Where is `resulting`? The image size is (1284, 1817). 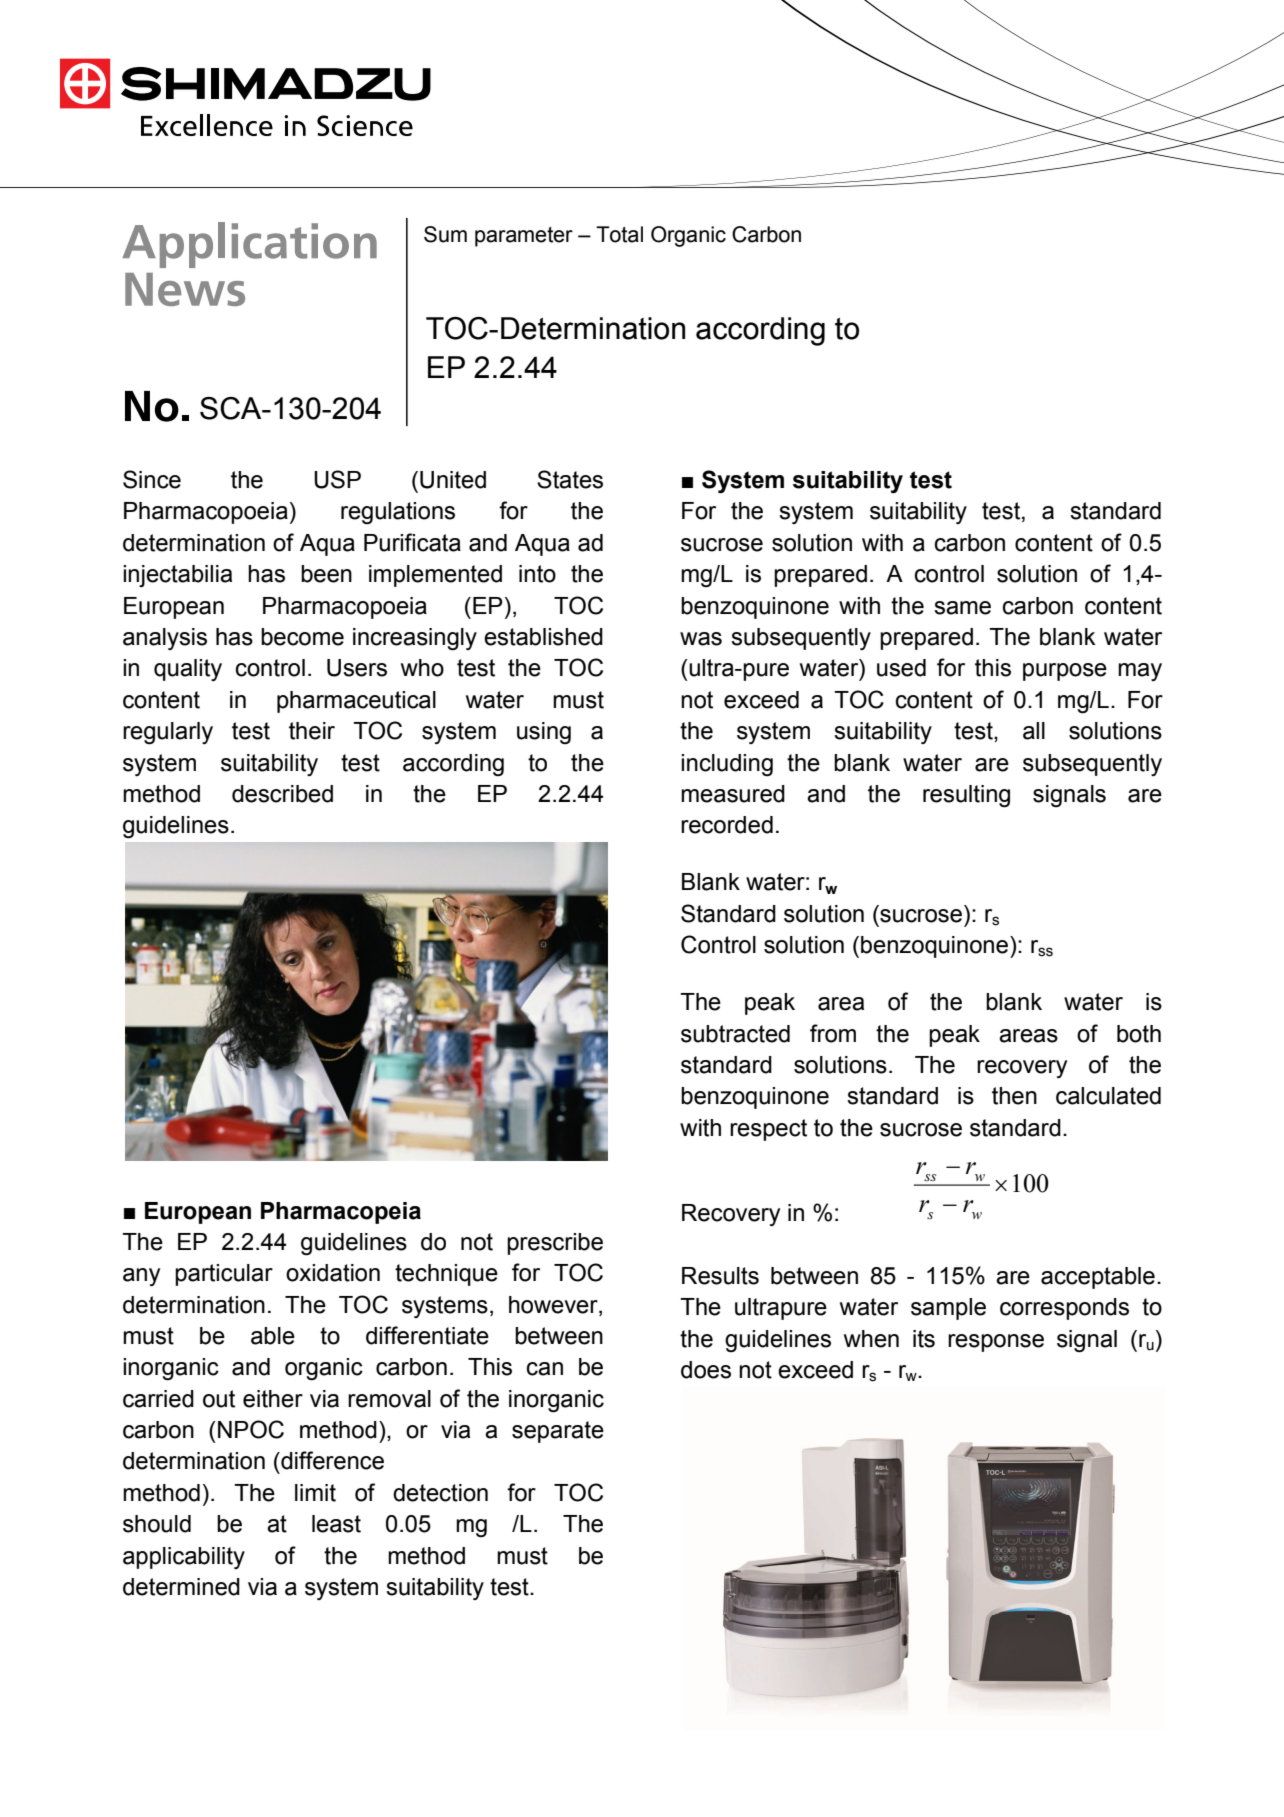 resulting is located at coordinates (966, 796).
